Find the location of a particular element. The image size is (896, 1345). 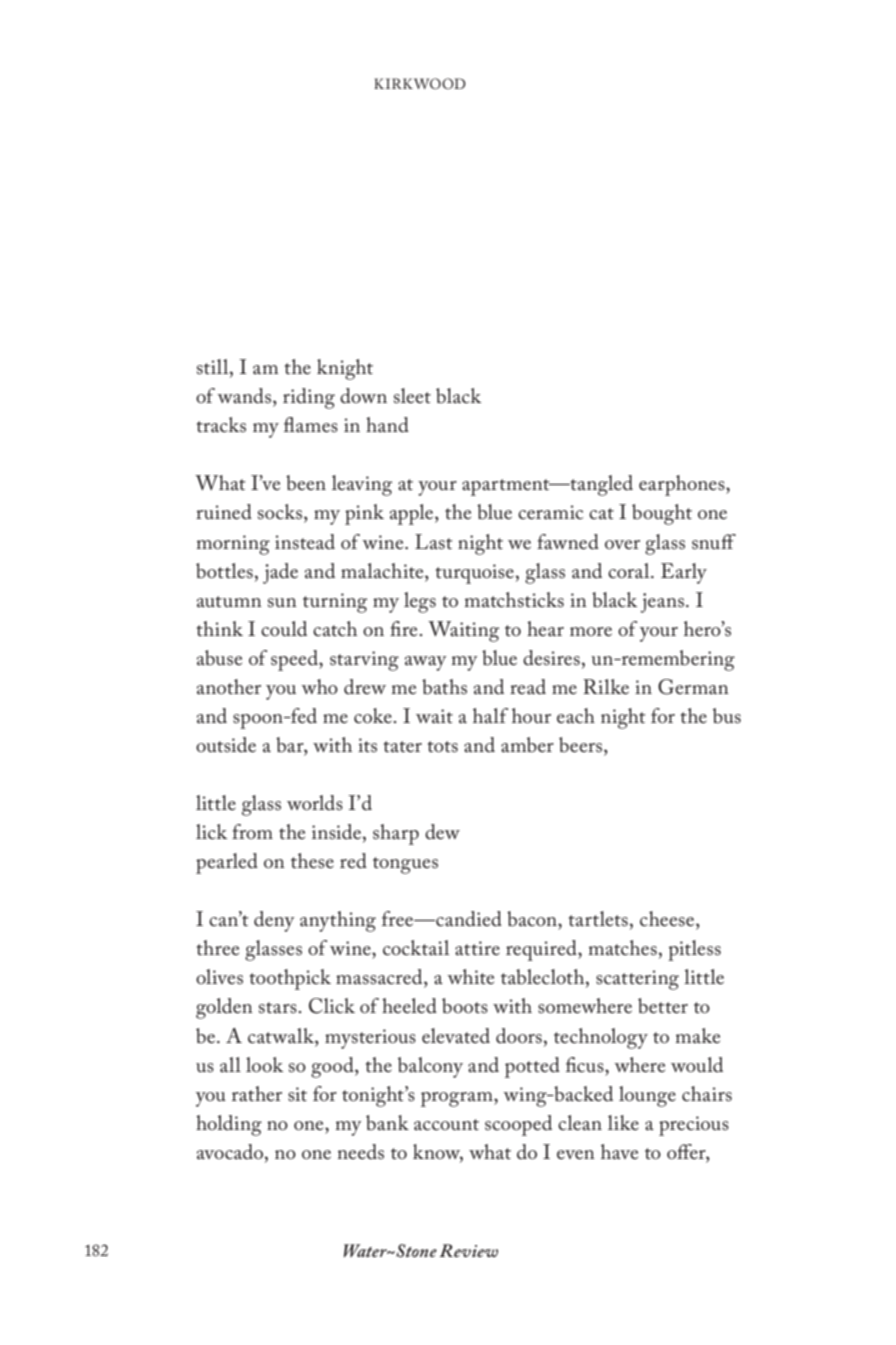

bought is located at coordinates (662, 514).
